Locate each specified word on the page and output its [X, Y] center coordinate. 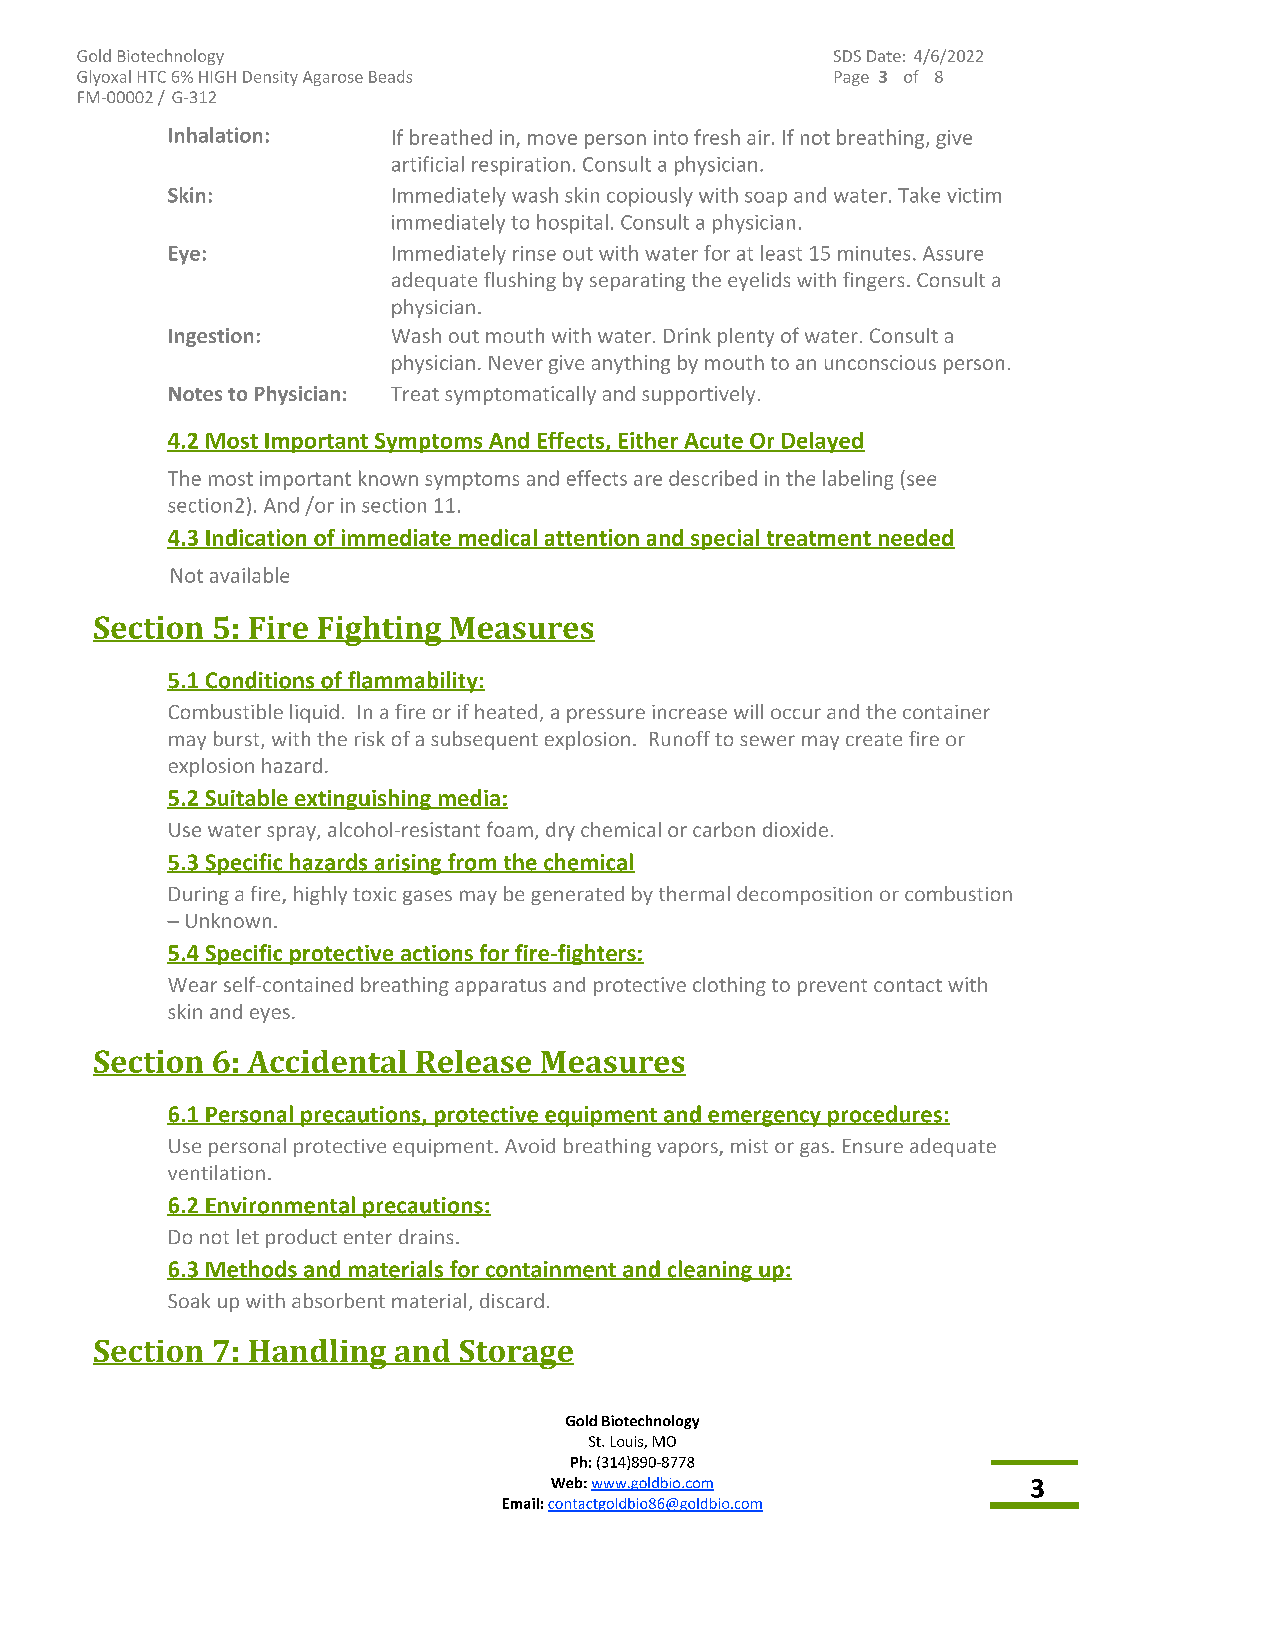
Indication [256, 538]
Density [270, 78]
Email [521, 1503]
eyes [270, 1015]
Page [852, 78]
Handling [318, 1354]
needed [915, 538]
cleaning [709, 1271]
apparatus [500, 987]
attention [591, 538]
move [552, 139]
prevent [832, 987]
